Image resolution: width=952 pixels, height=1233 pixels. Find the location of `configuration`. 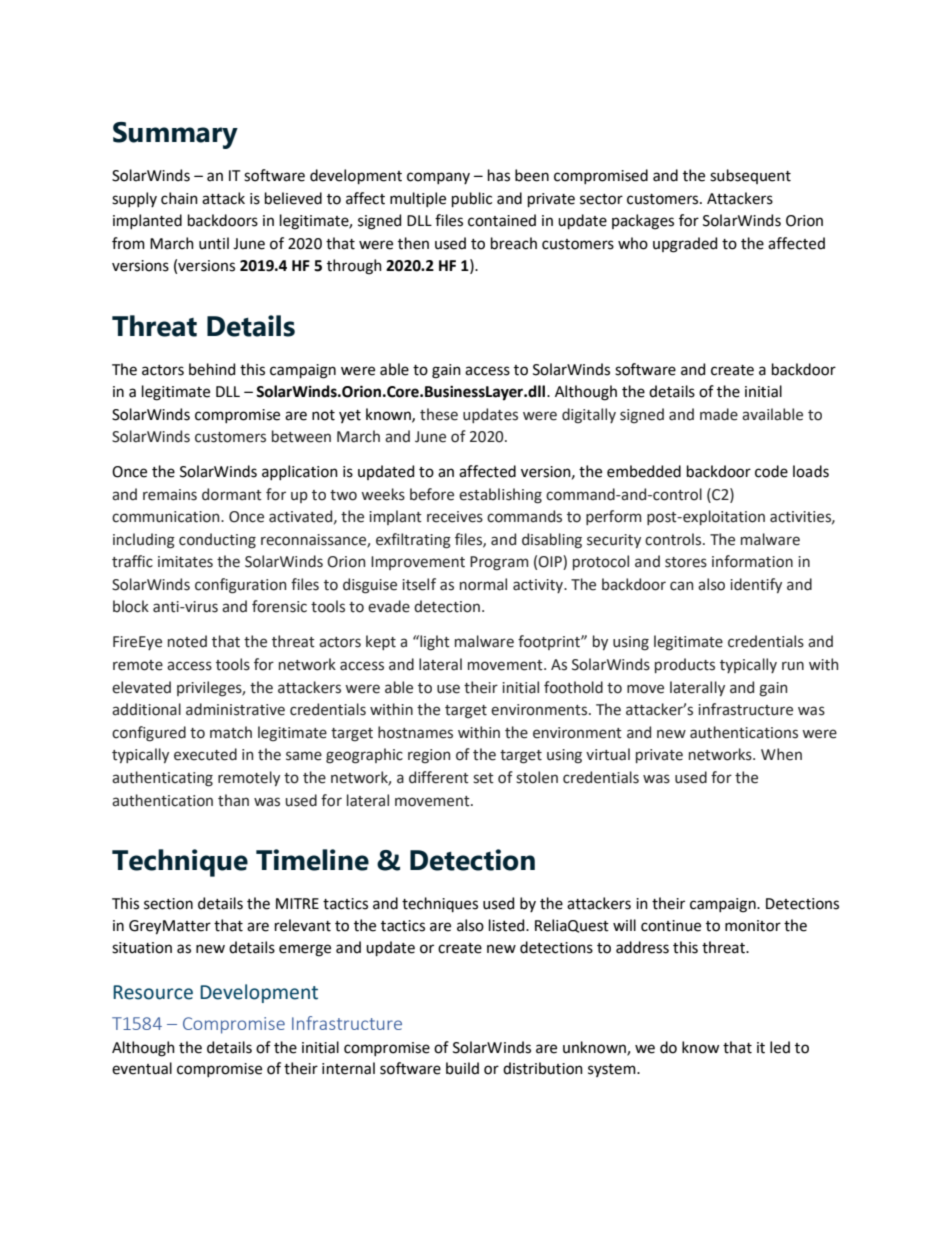

configuration is located at coordinates (240, 586).
